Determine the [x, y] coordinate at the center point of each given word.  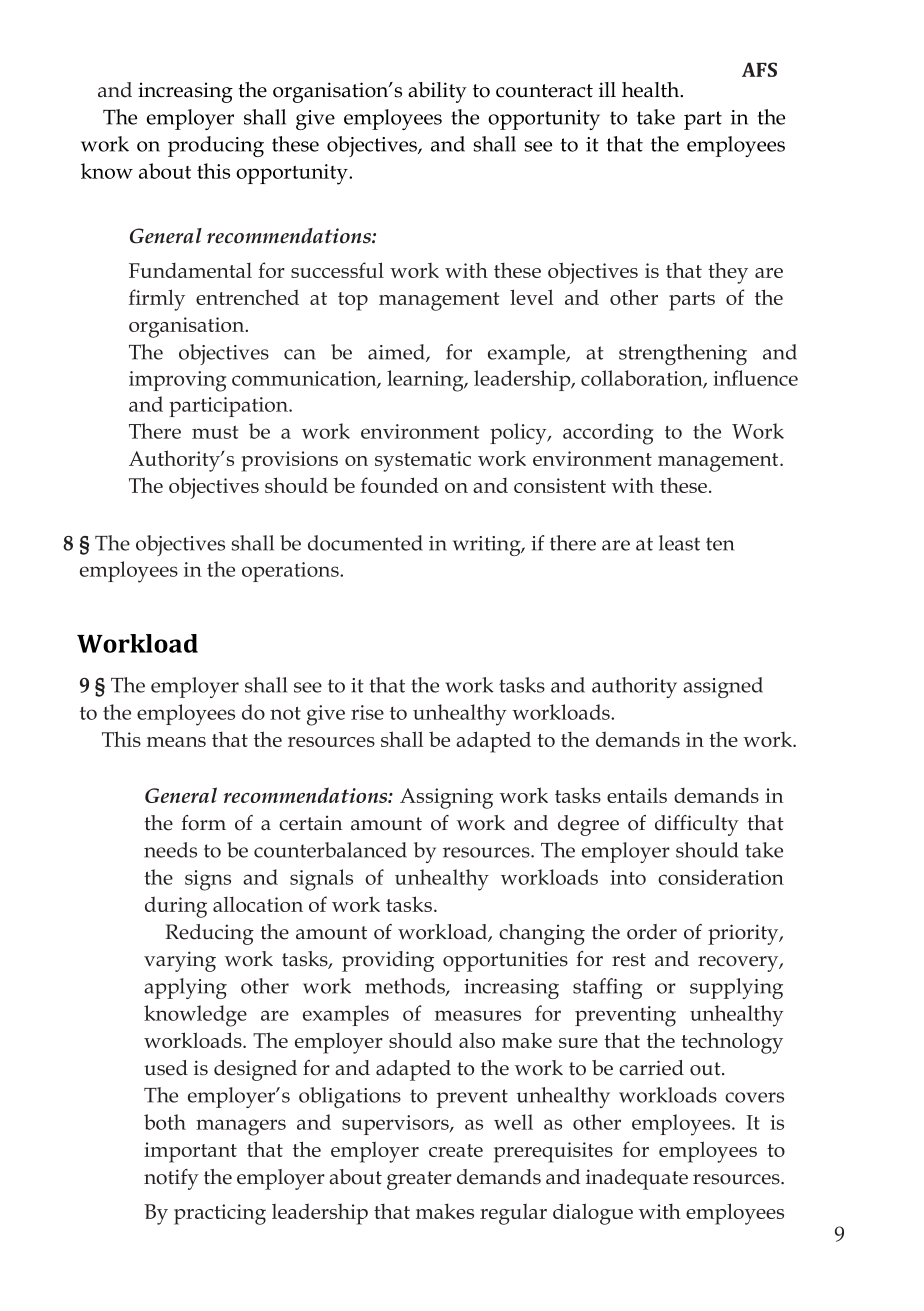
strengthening [683, 354]
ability [437, 92]
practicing [220, 1214]
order [652, 932]
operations [291, 572]
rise [367, 712]
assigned [723, 687]
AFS [759, 69]
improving [178, 381]
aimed [397, 353]
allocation [258, 904]
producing [216, 146]
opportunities [505, 961]
